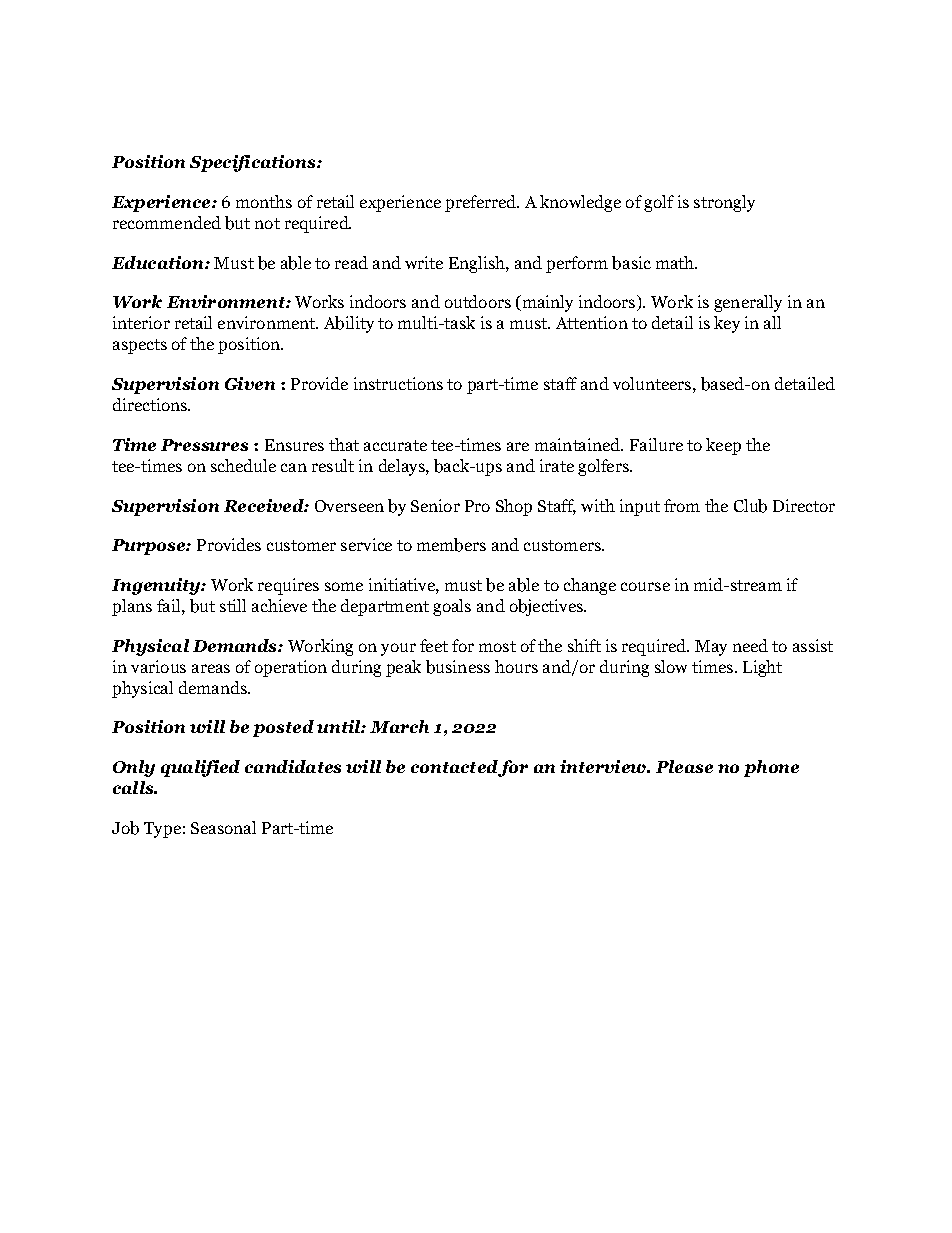 The height and width of the page is (1233, 952). Describe the element at coordinates (454, 766) in the page. I see `contacted` at that location.
